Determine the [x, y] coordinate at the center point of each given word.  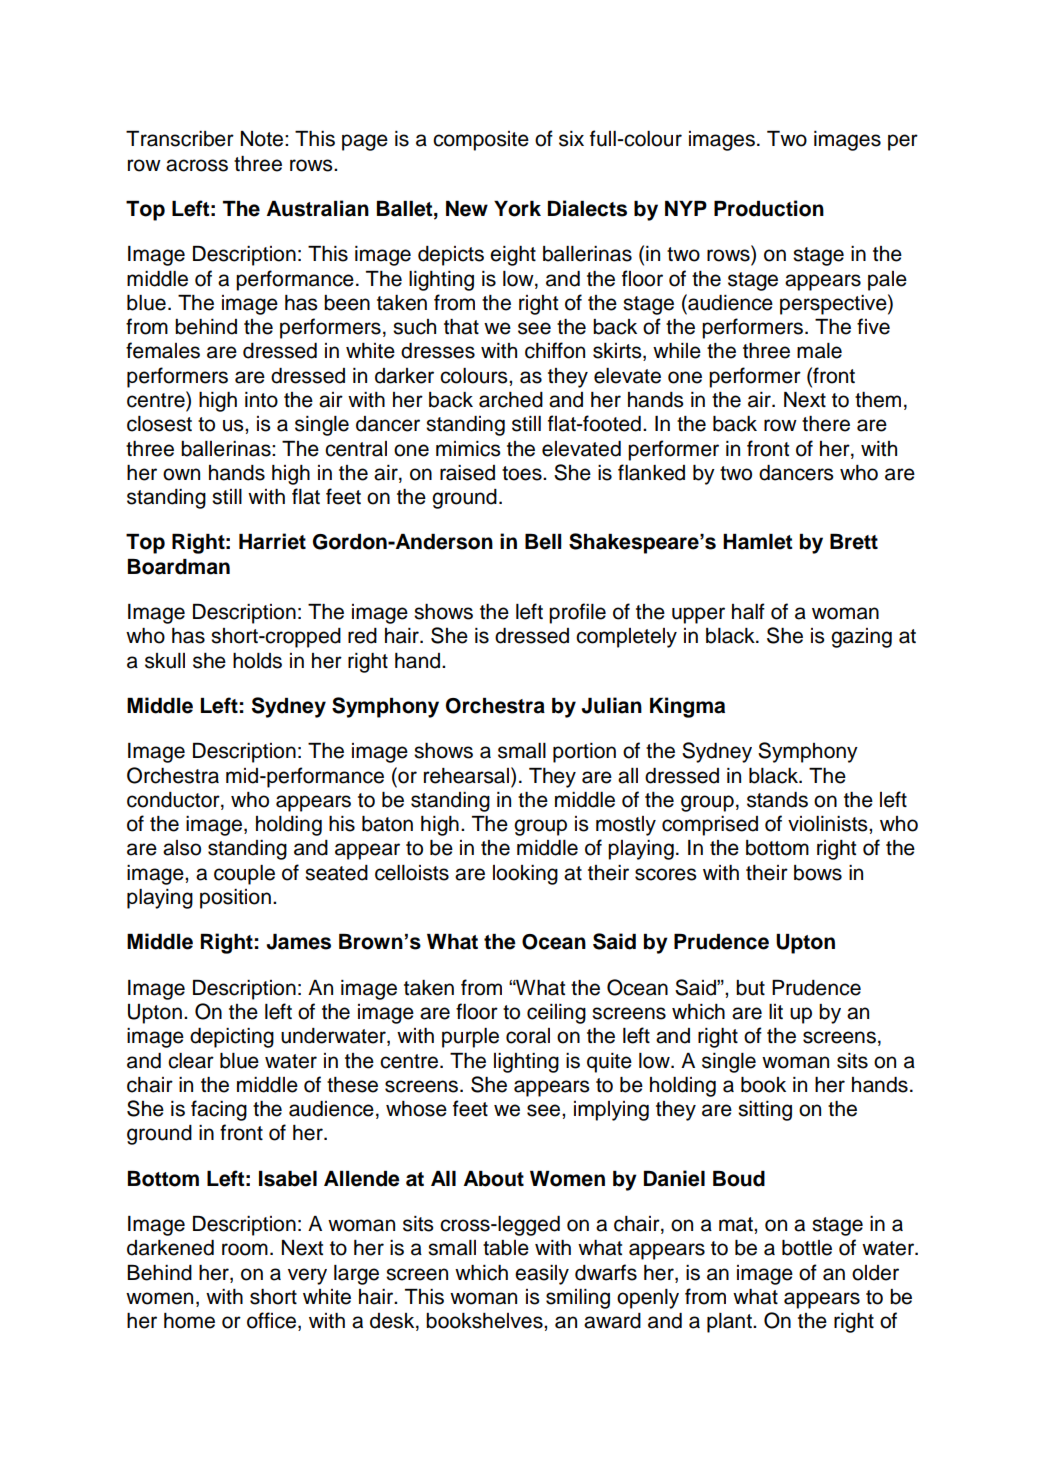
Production [769, 208]
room [245, 1249]
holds [257, 661]
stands [777, 800]
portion [584, 753]
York [517, 209]
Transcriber [180, 139]
